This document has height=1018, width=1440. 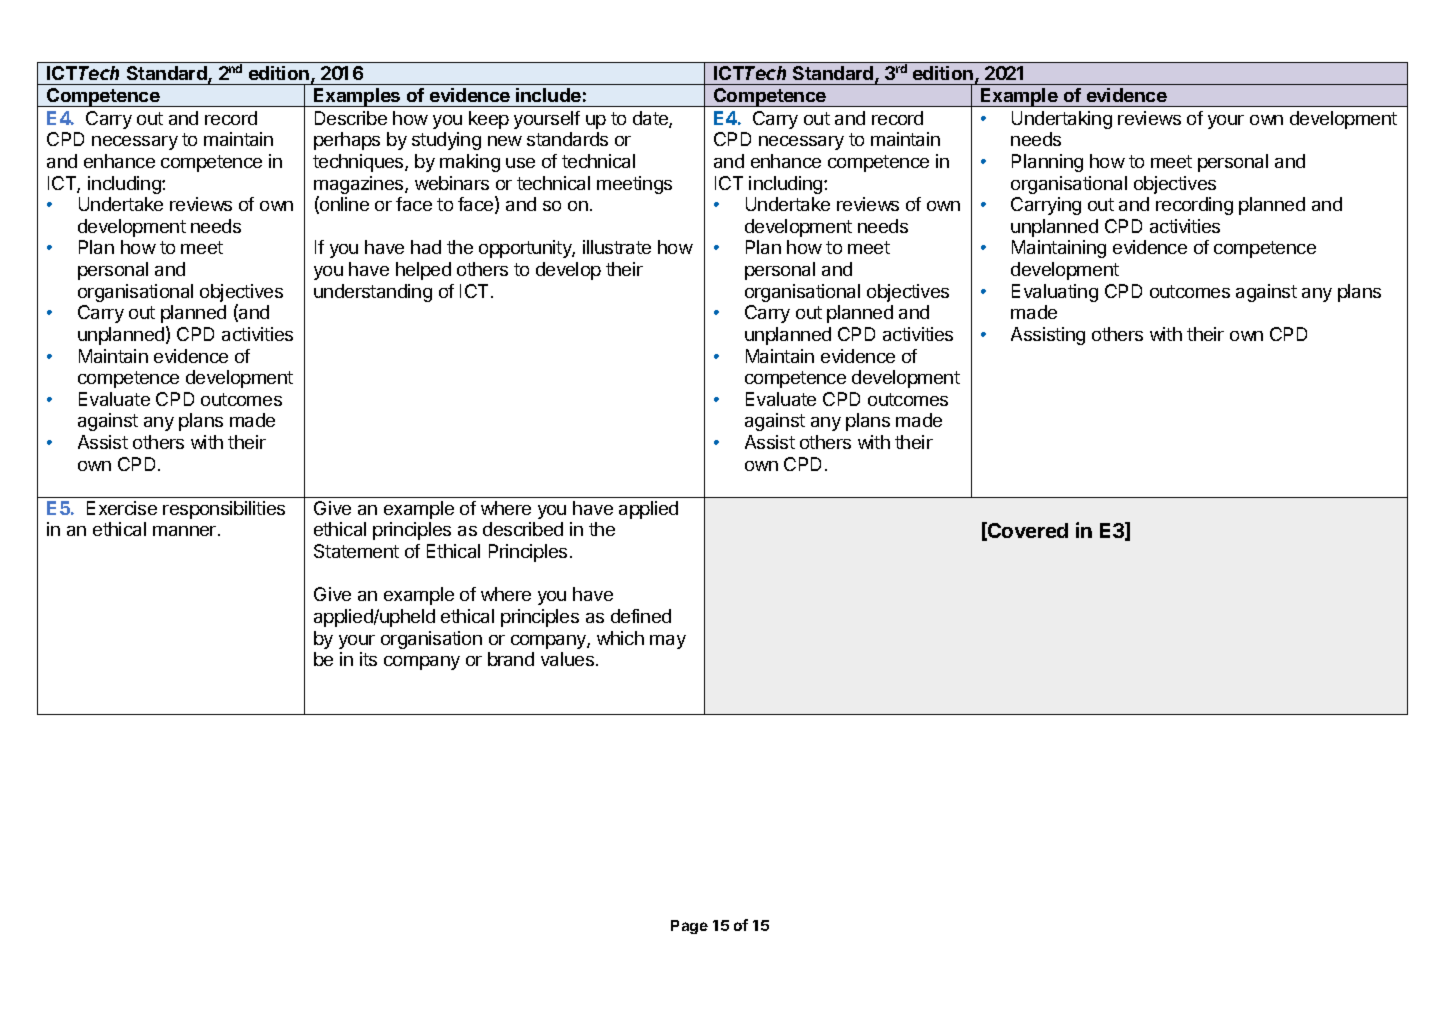 I want to click on which, so click(x=620, y=638).
